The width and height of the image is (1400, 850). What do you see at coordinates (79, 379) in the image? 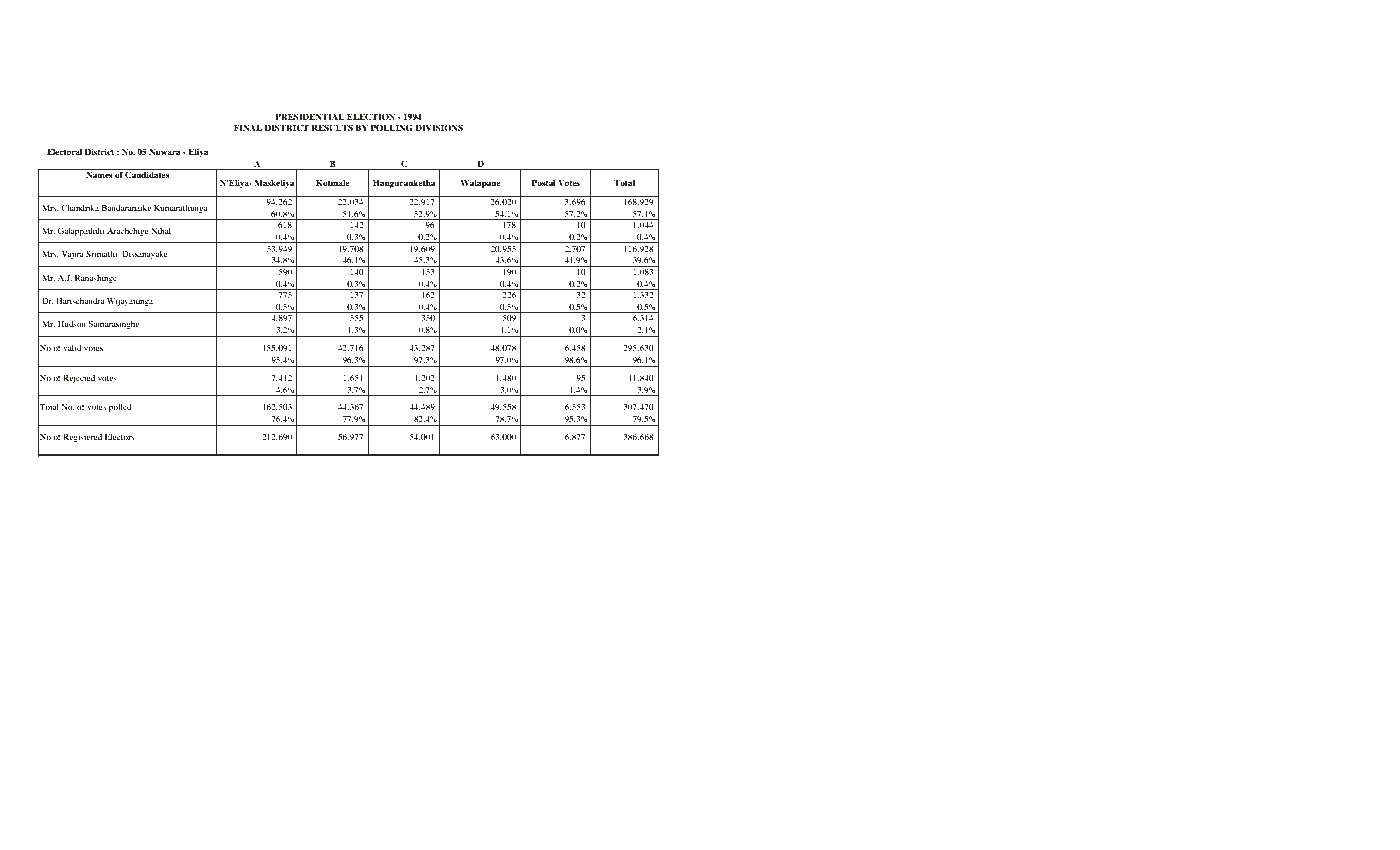
I see `Rejected` at bounding box center [79, 379].
